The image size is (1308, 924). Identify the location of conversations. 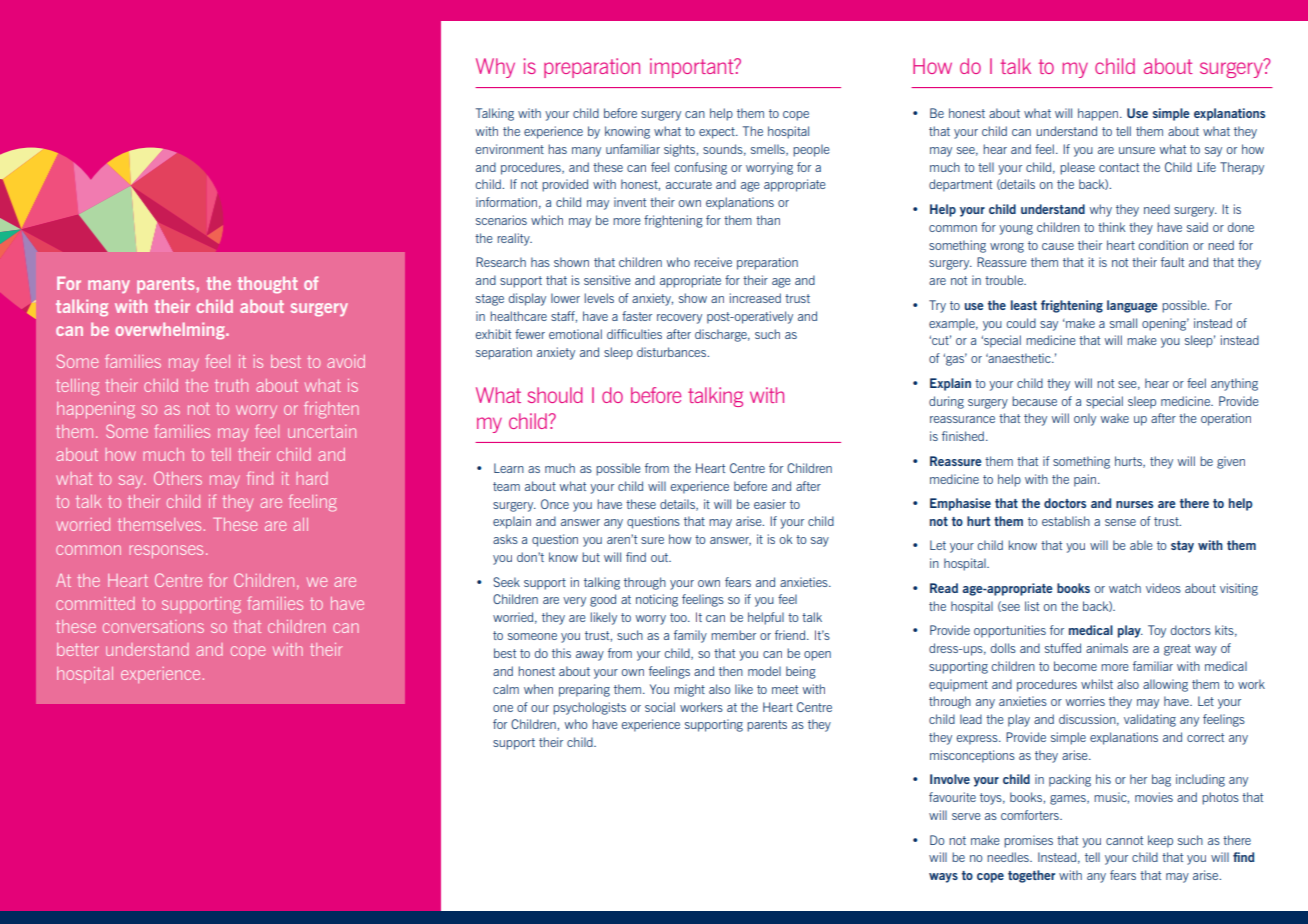
(153, 626).
